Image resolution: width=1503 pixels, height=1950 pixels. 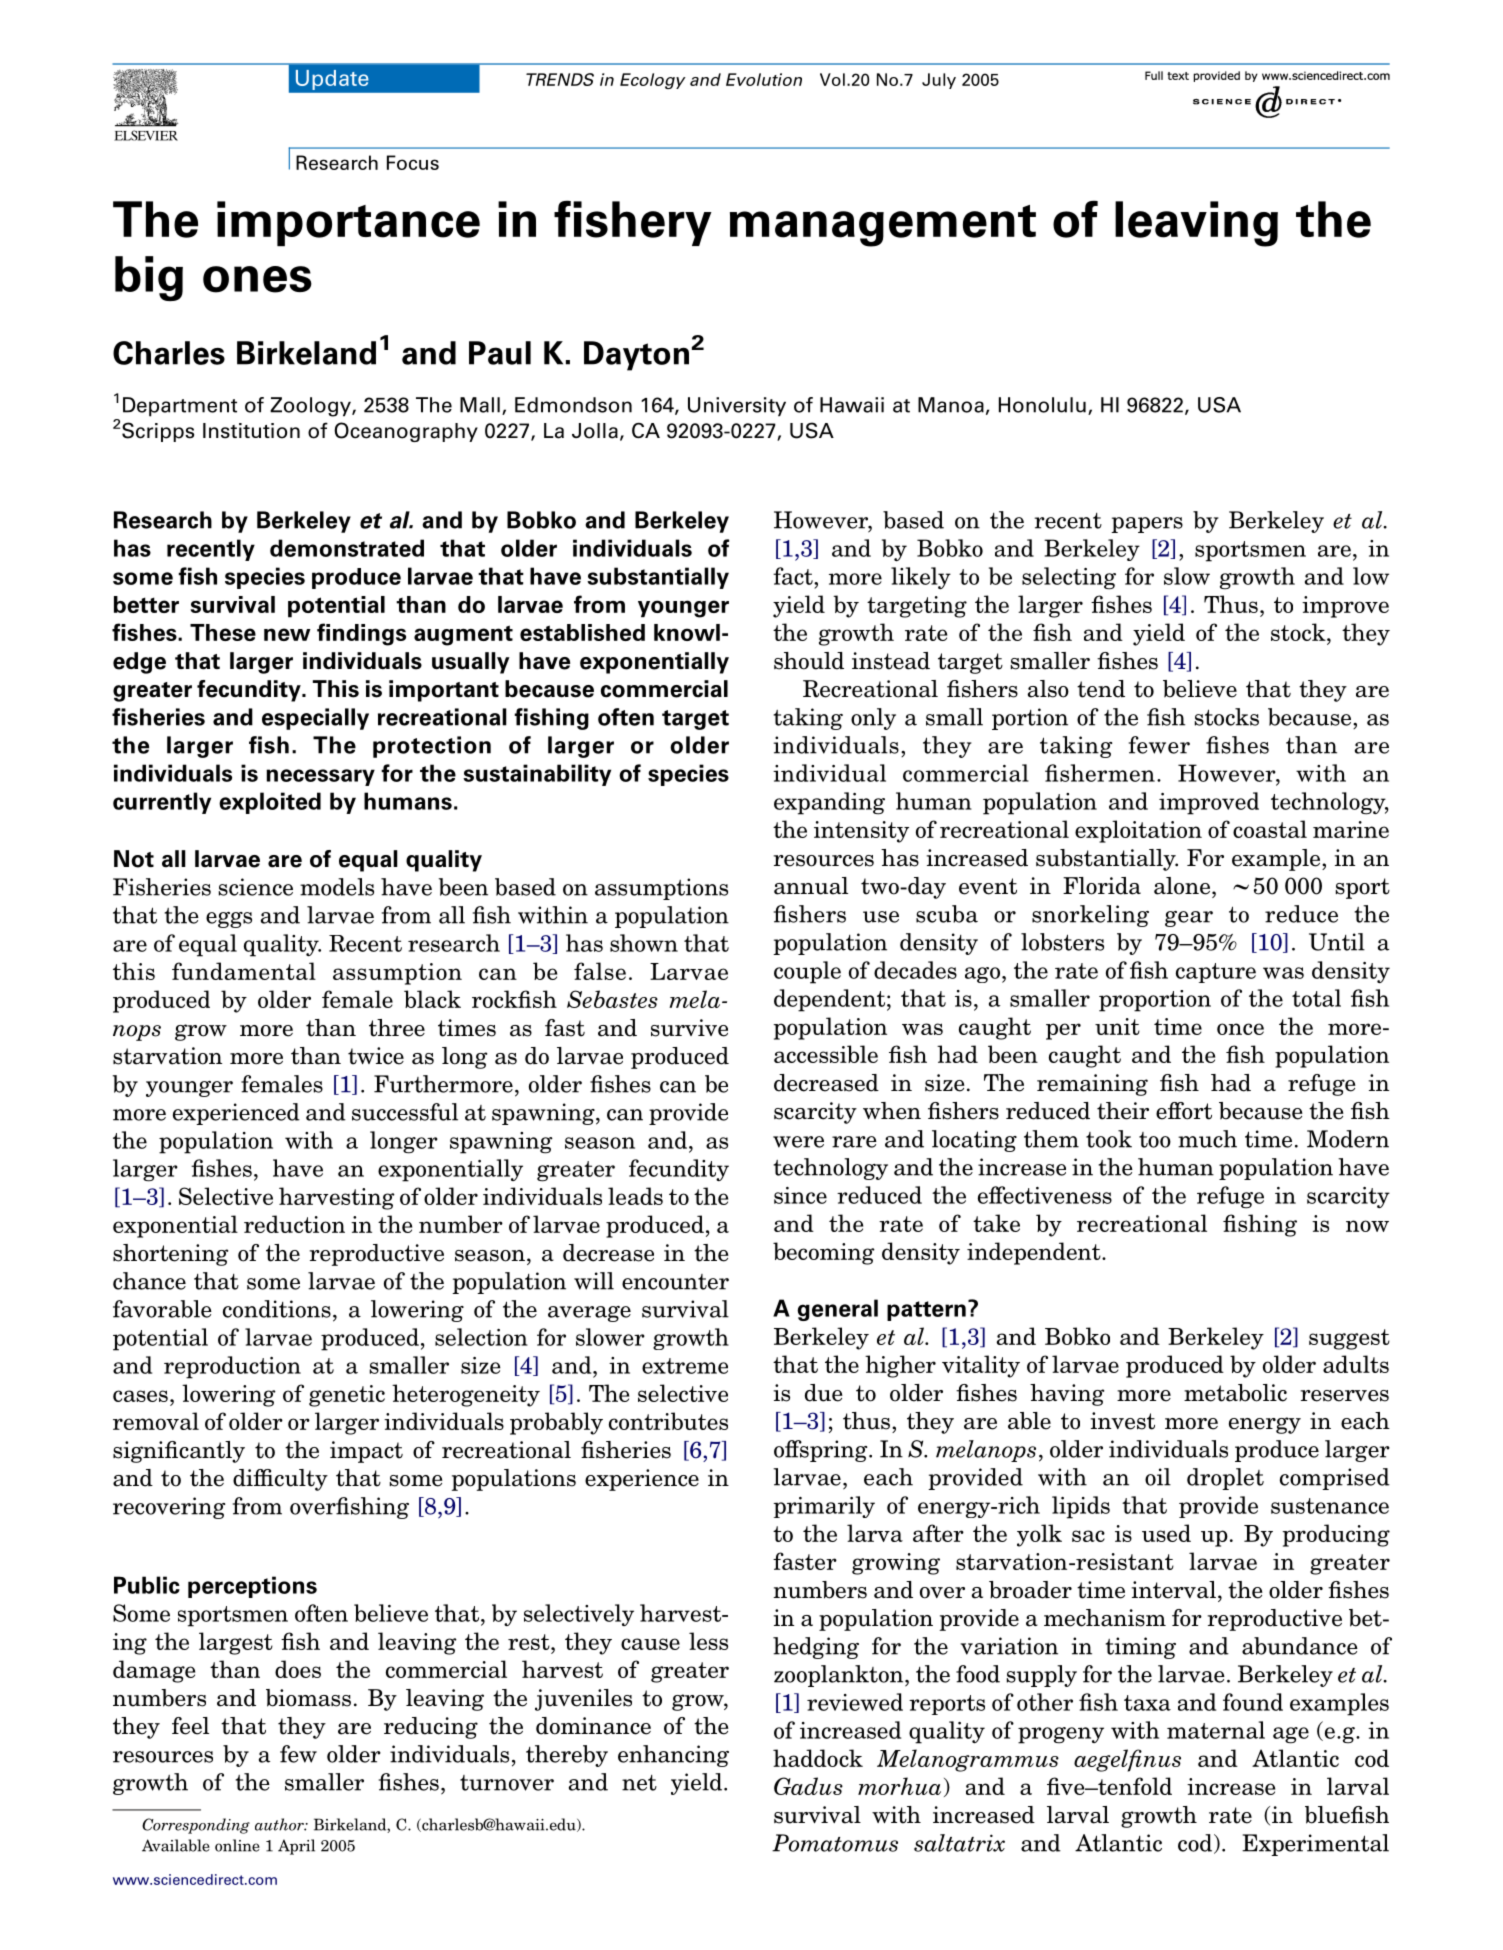 What do you see at coordinates (251, 431) in the screenshot?
I see `Institution` at bounding box center [251, 431].
